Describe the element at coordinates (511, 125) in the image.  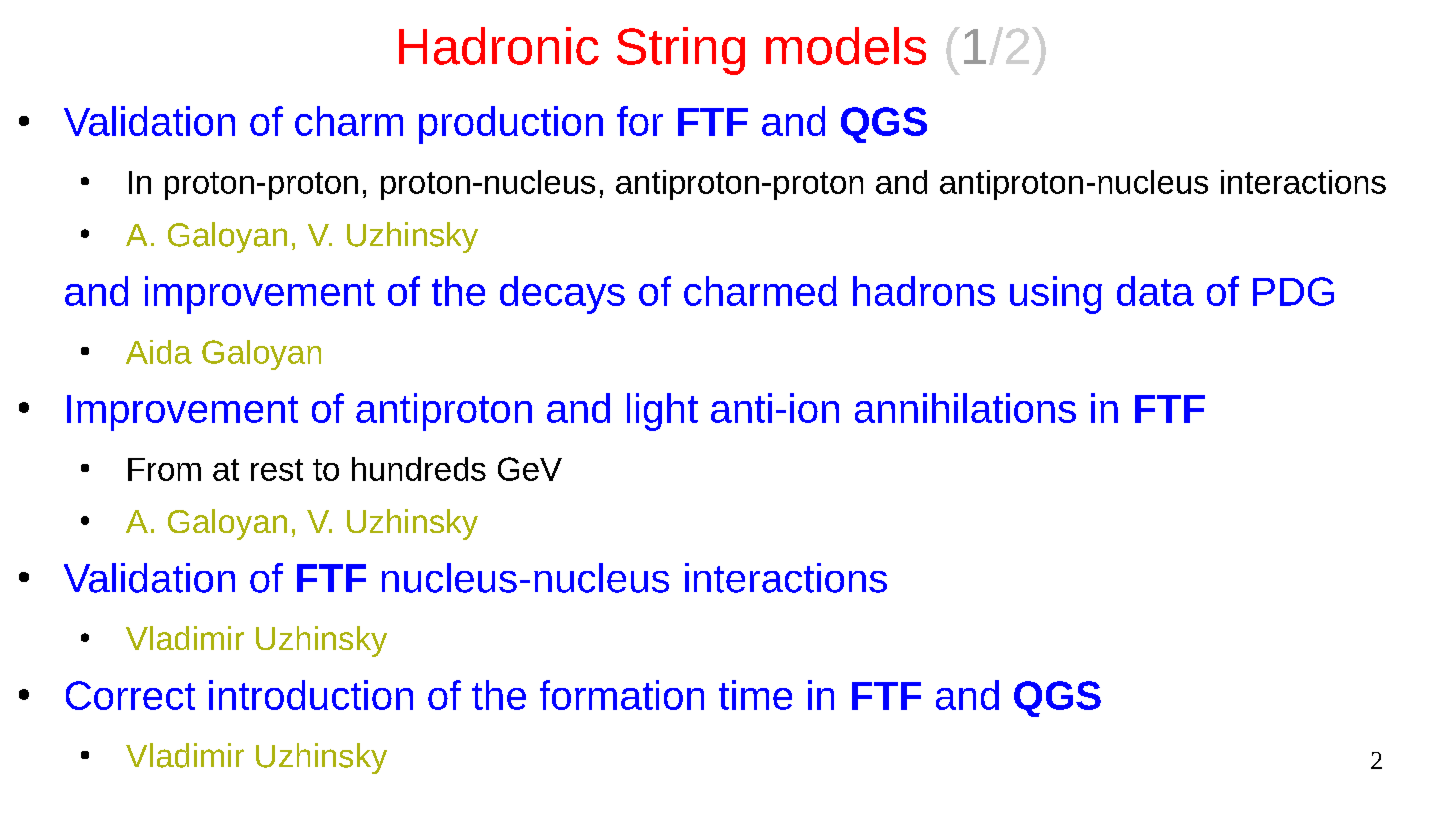
I see `production` at that location.
